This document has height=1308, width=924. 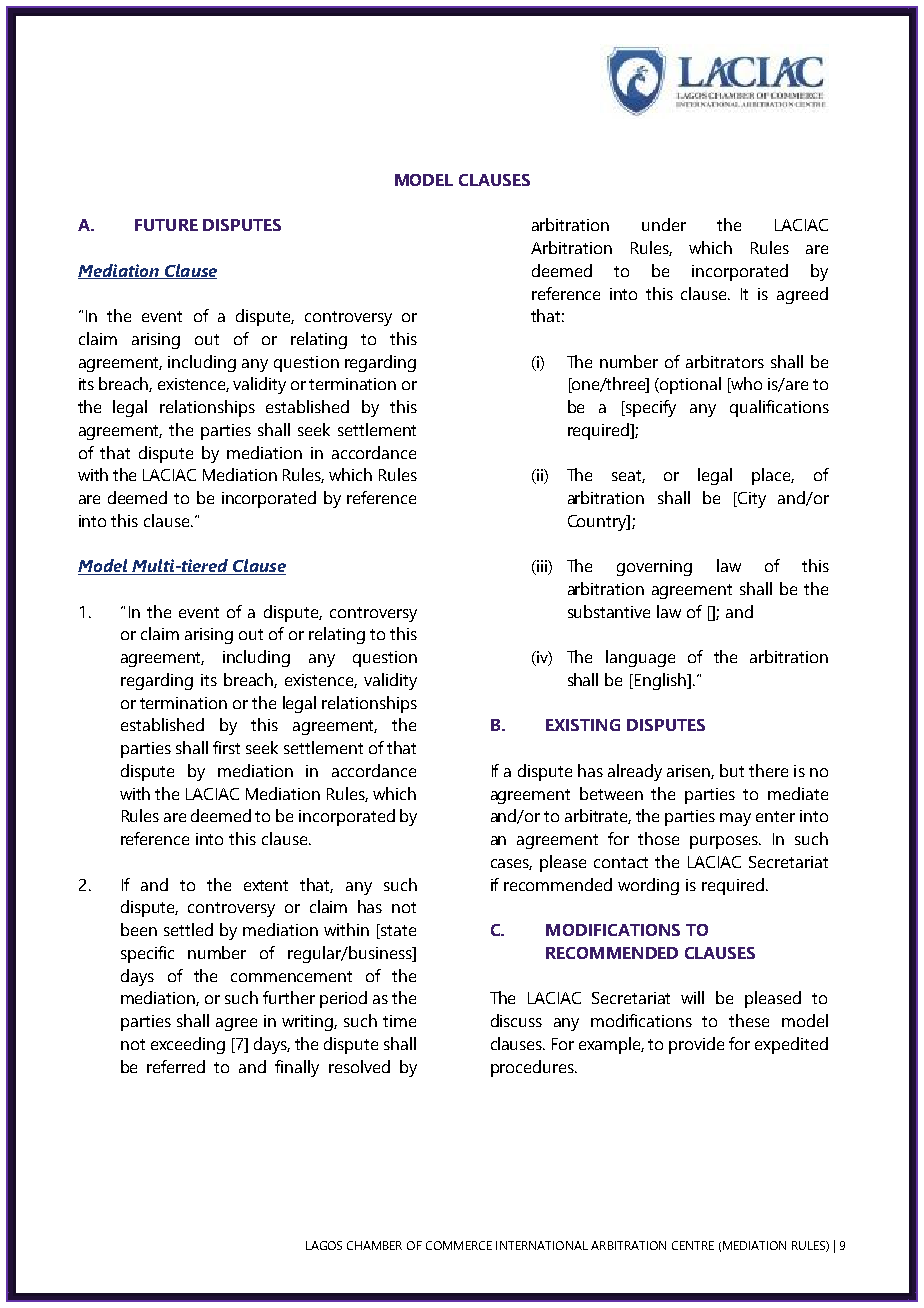 What do you see at coordinates (226, 747) in the document?
I see `first` at bounding box center [226, 747].
